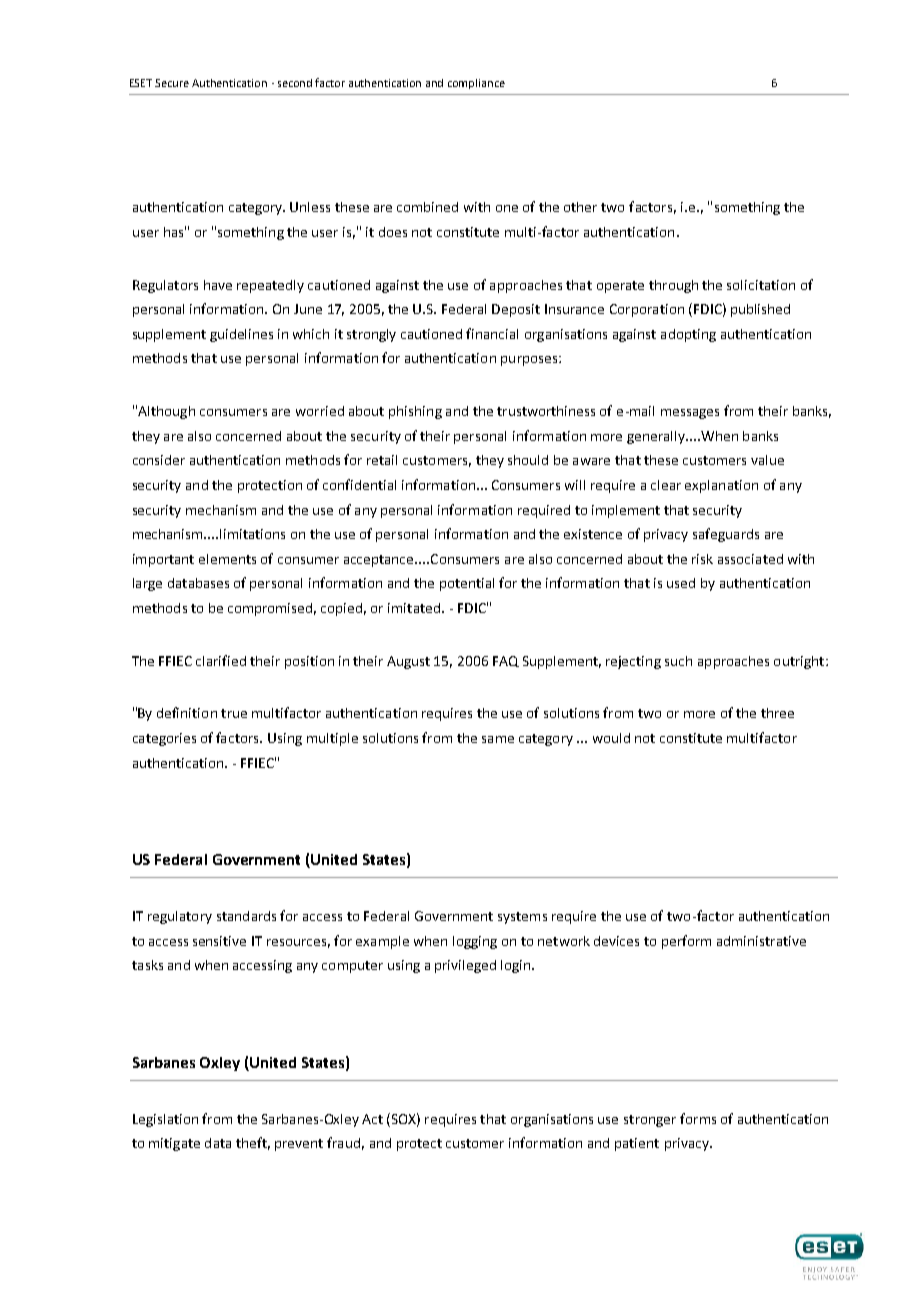 The height and width of the screenshot is (1307, 924). I want to click on Secure, so click(172, 83).
